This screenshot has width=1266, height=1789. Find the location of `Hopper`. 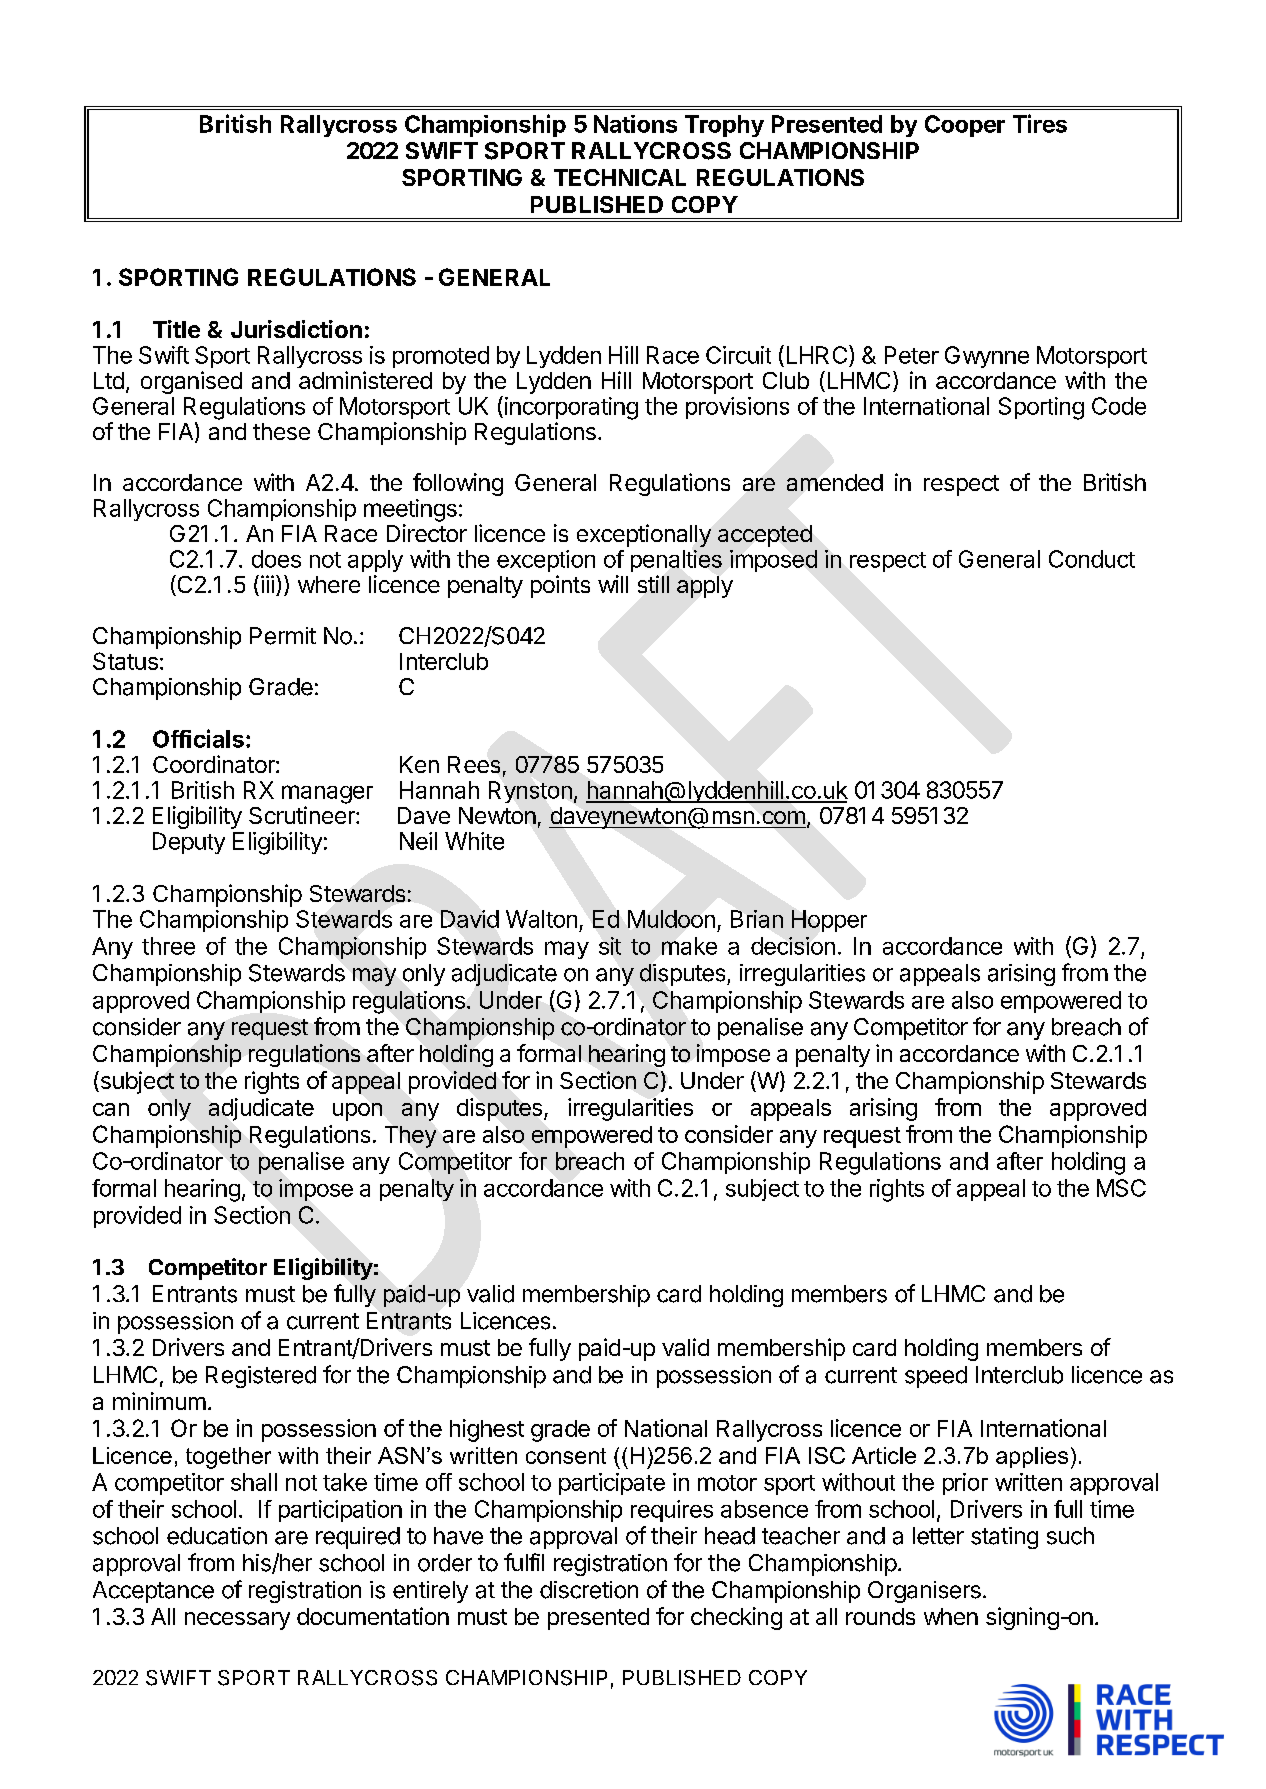

Hopper is located at coordinates (829, 921).
